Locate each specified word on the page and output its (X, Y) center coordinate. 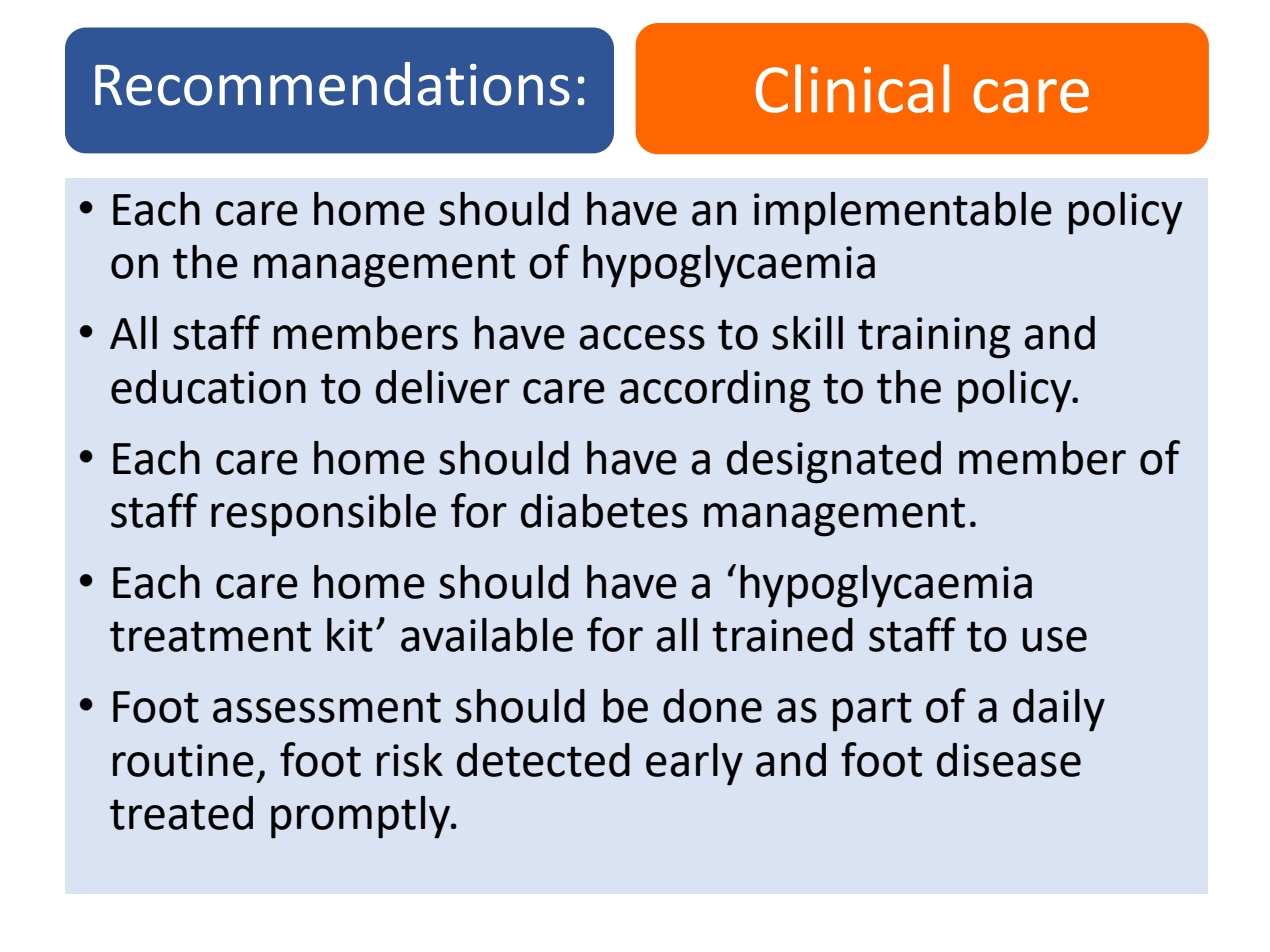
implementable (903, 213)
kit (350, 635)
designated (834, 462)
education (208, 387)
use (1054, 639)
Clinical (852, 88)
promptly (362, 817)
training (934, 338)
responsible (323, 515)
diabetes (604, 511)
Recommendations (332, 84)
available (487, 635)
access (642, 337)
